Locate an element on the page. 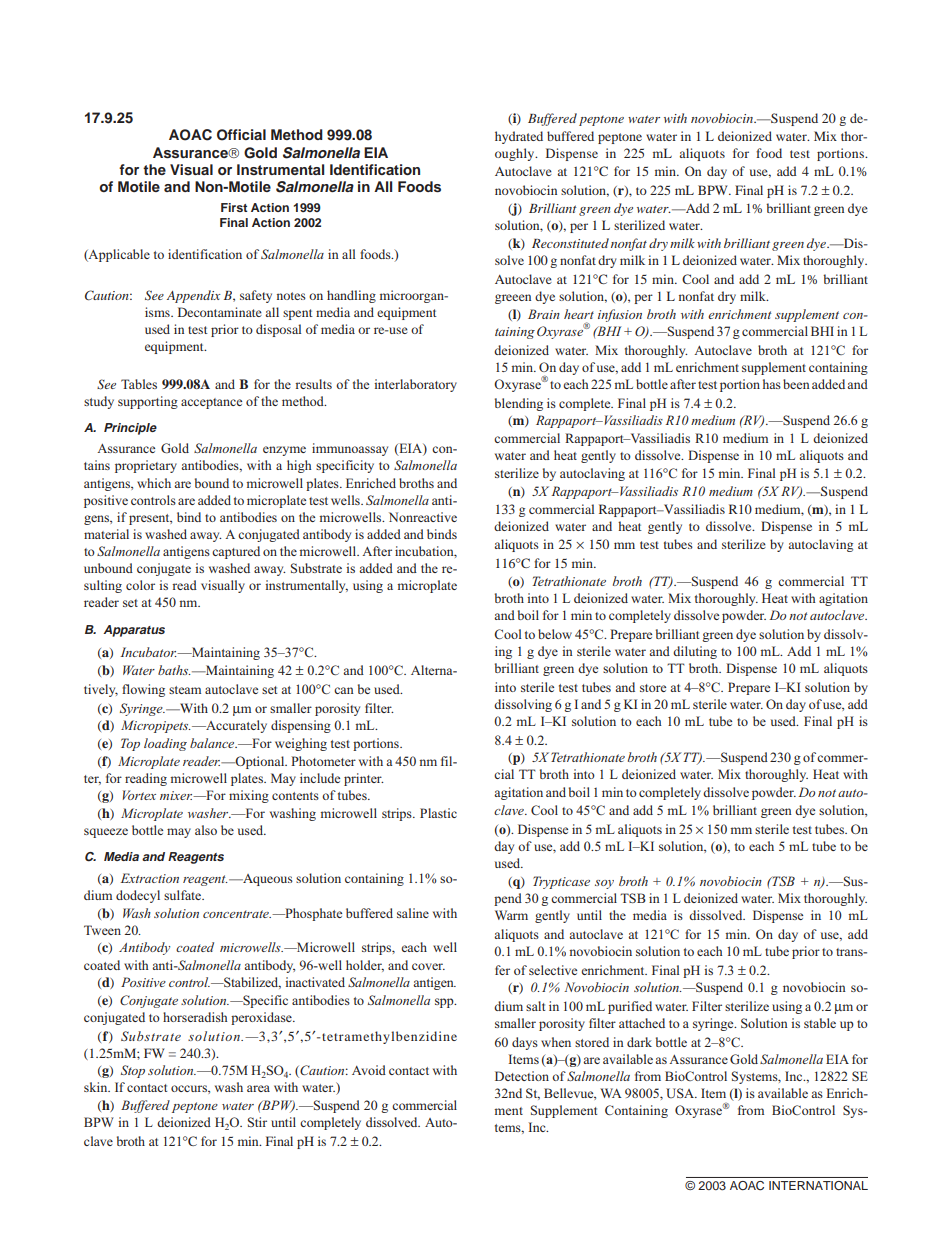  steam is located at coordinates (185, 690).
